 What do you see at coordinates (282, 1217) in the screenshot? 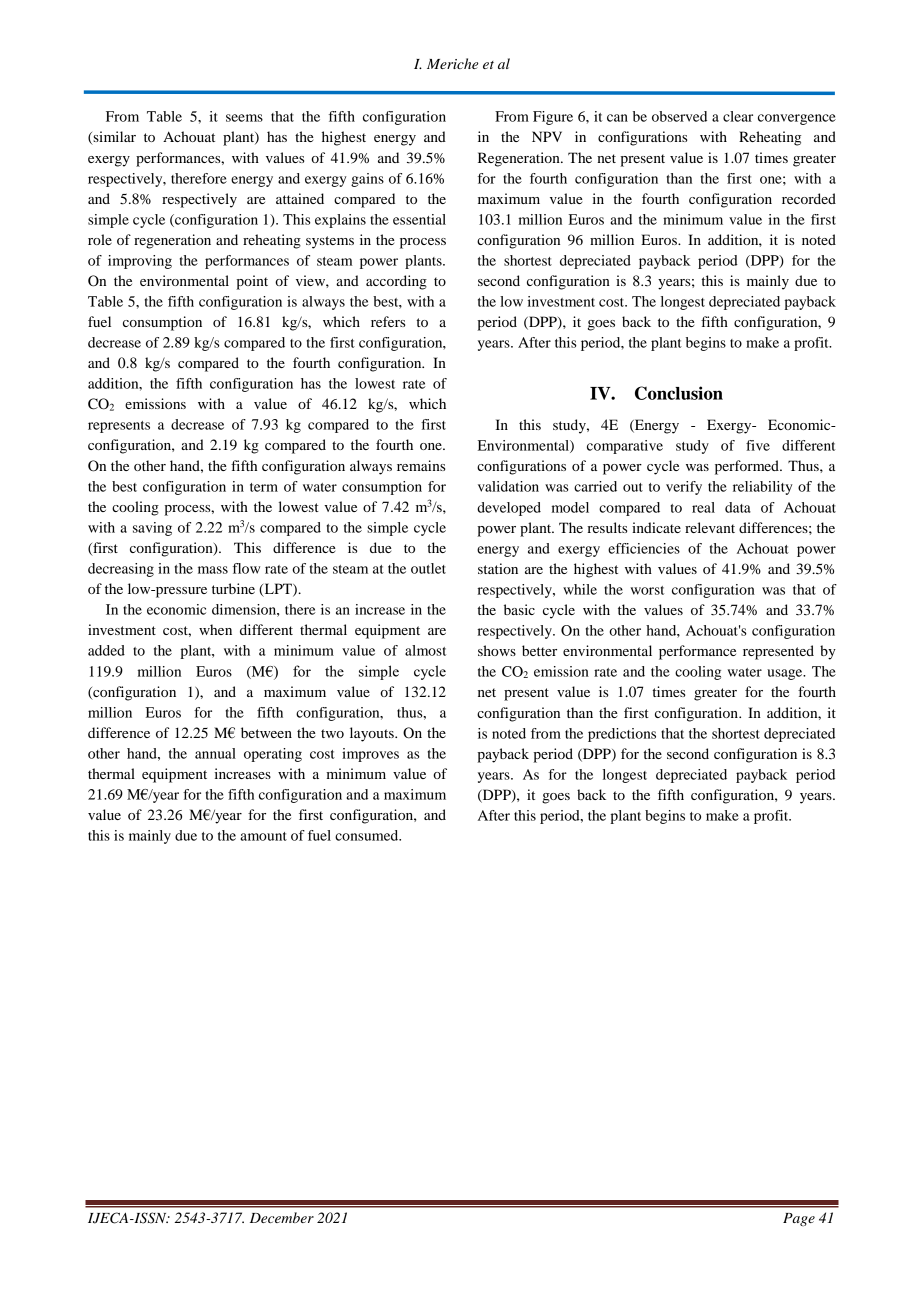
I see `December` at bounding box center [282, 1217].
